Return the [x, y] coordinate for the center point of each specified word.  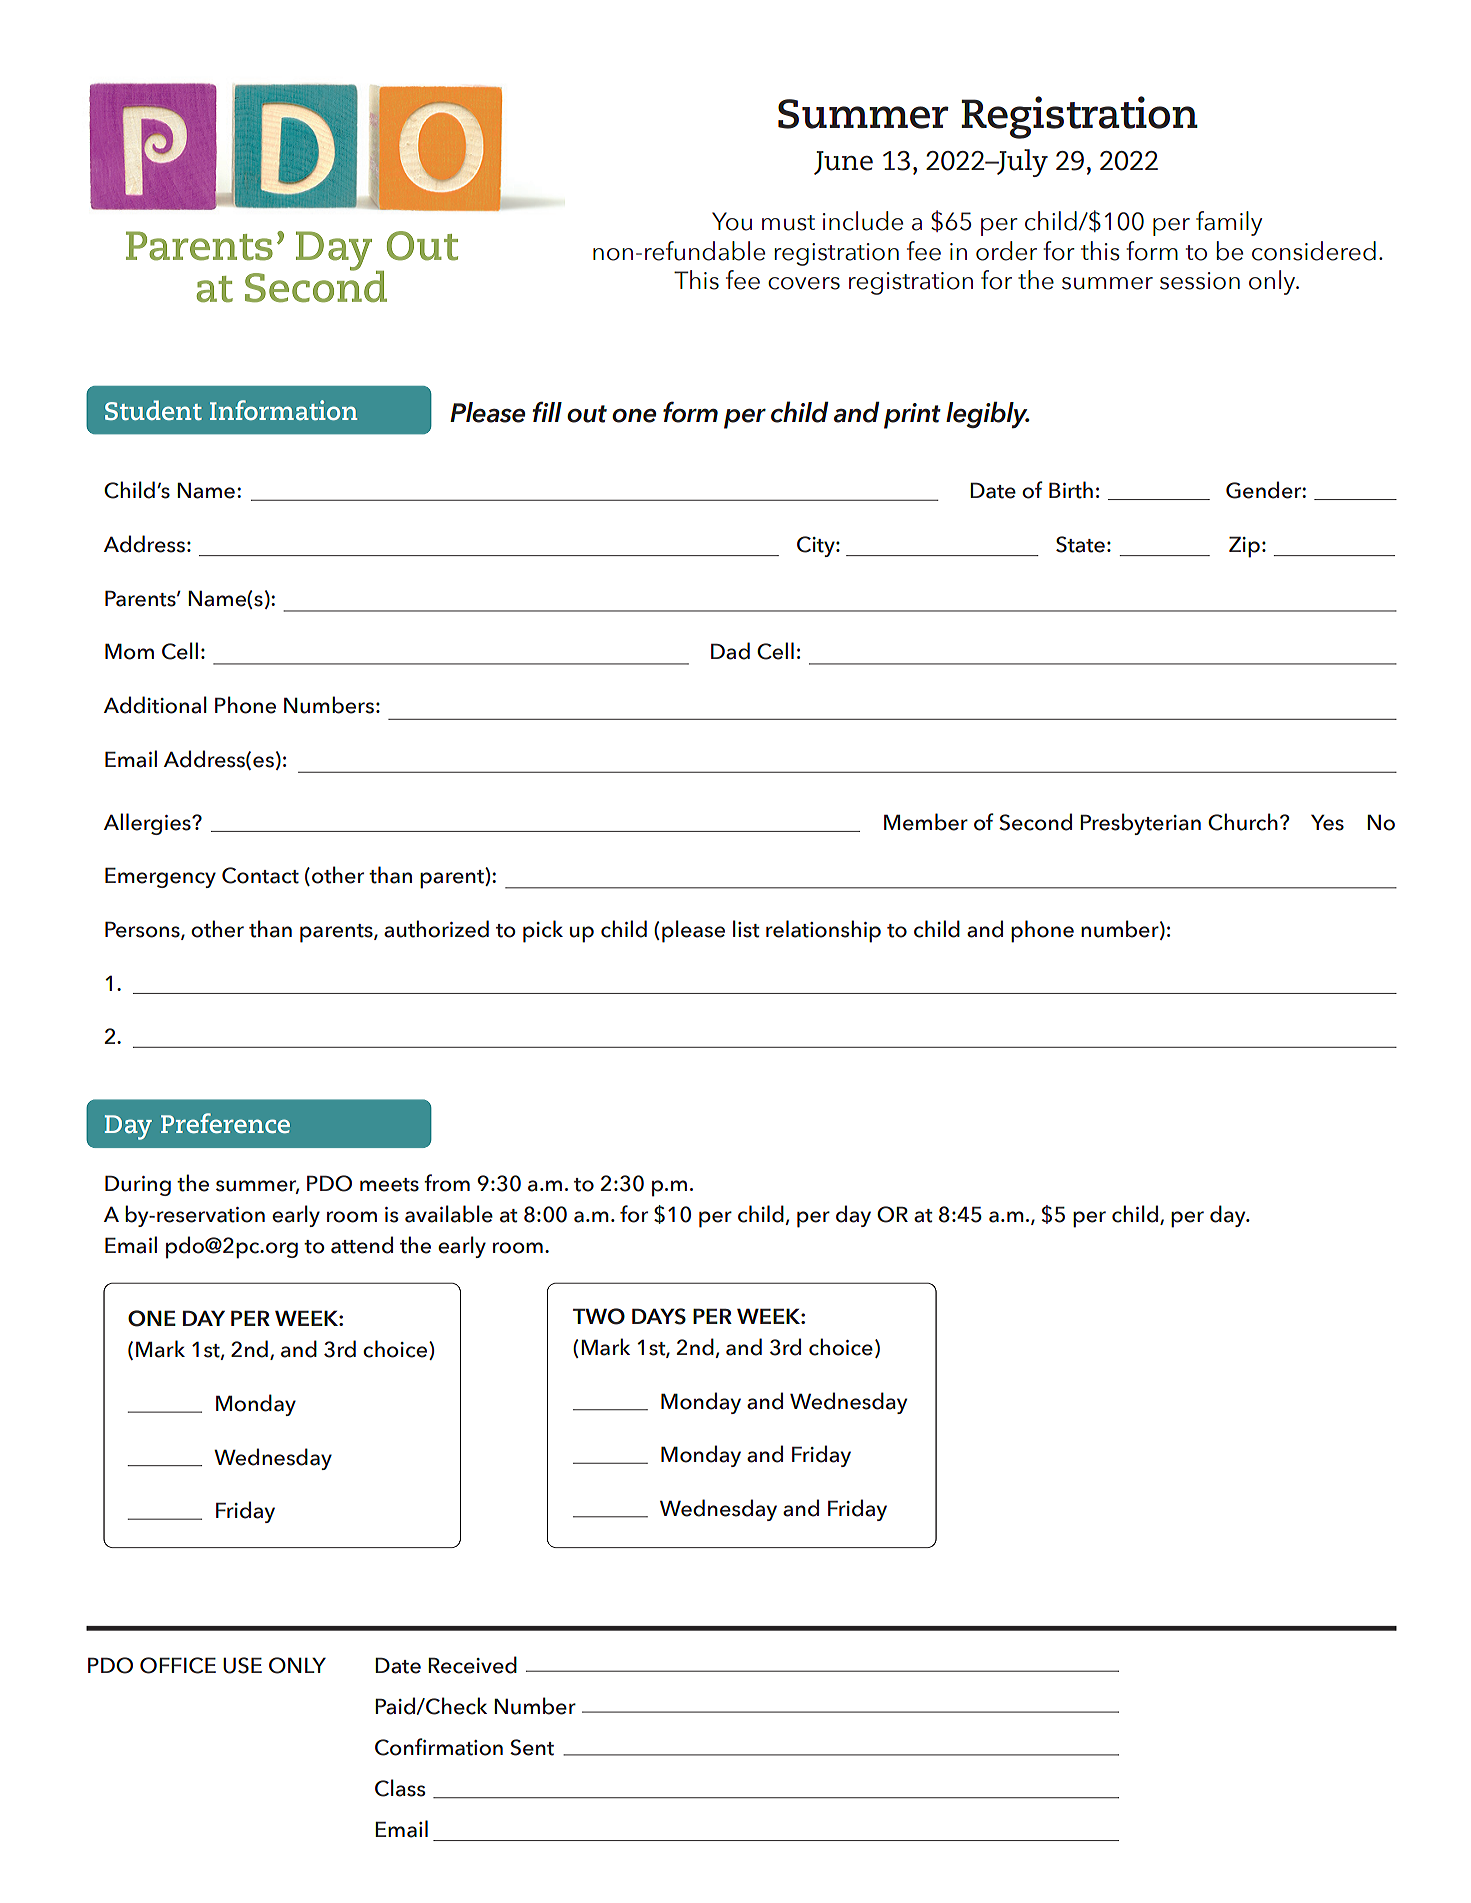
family [1229, 223]
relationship [823, 931]
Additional [155, 705]
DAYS [659, 1316]
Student [153, 410]
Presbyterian [1140, 824]
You [732, 221]
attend [362, 1245]
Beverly [835, 574]
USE [242, 1665]
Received [472, 1665]
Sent [532, 1747]
